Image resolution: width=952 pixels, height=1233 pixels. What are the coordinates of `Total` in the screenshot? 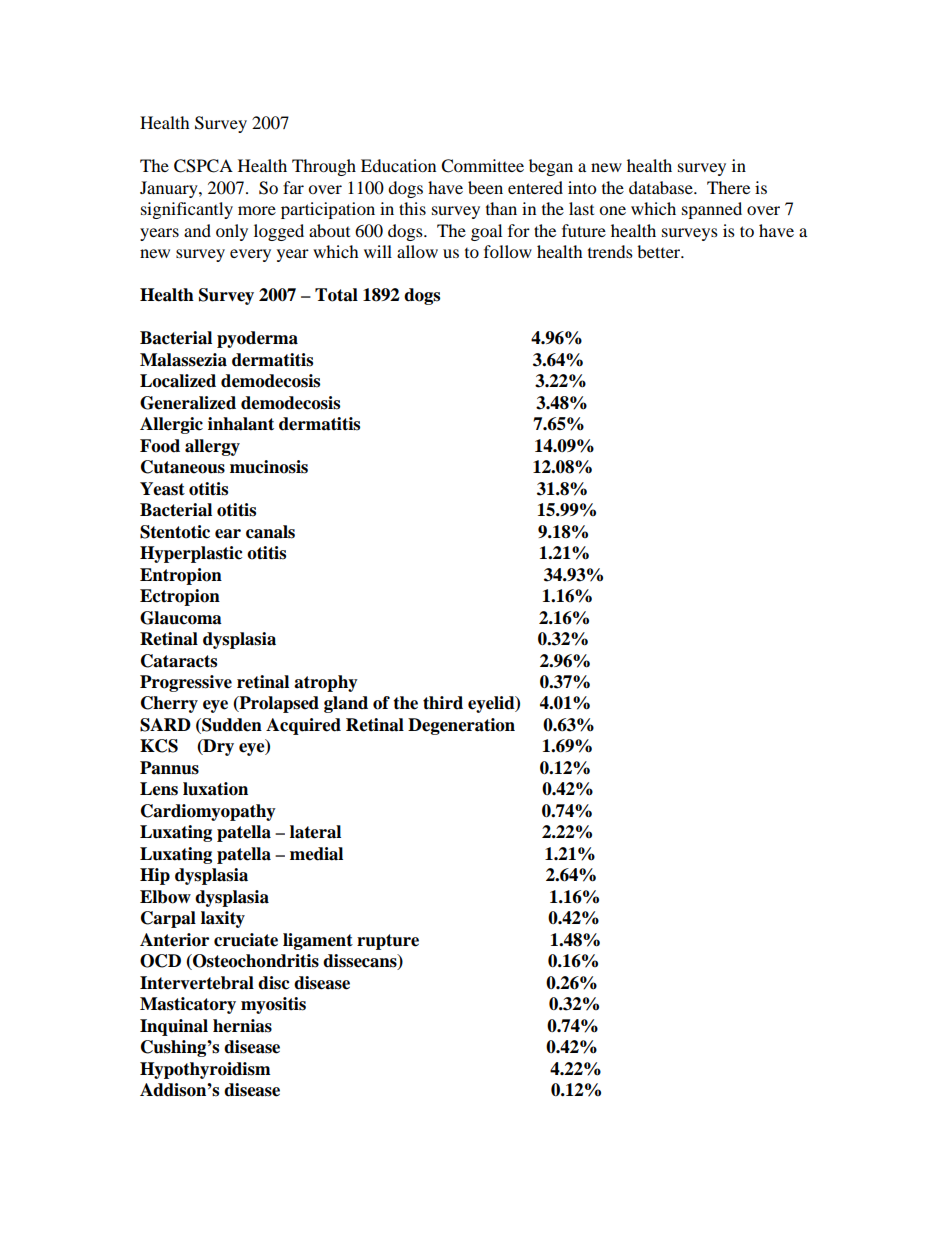 It's located at (336, 295).
